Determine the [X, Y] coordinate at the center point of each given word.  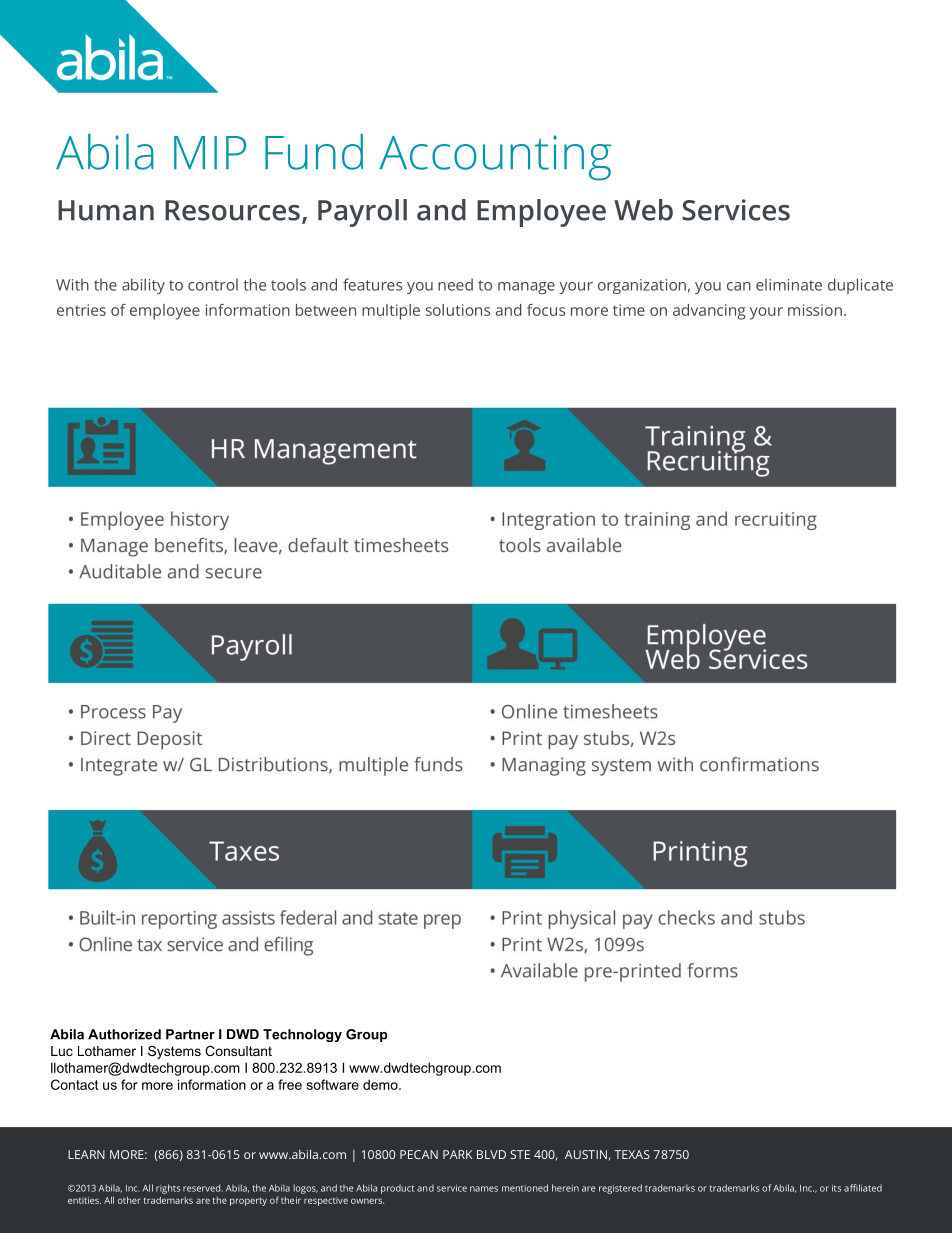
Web [643, 210]
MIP [210, 152]
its [836, 1188]
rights [168, 1189]
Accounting [495, 158]
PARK [457, 1154]
